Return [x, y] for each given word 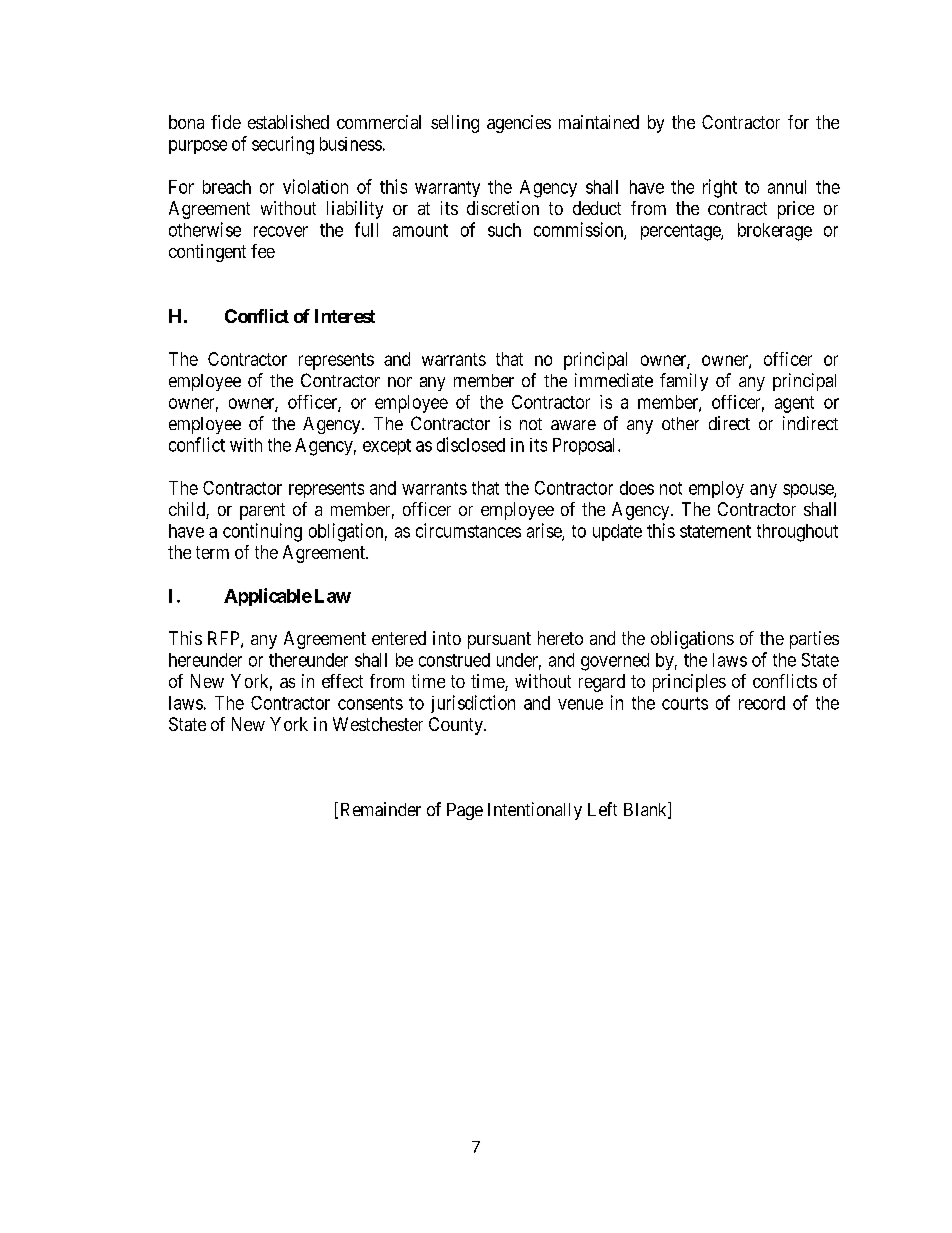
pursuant [499, 640]
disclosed [471, 444]
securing [283, 145]
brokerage [775, 232]
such [504, 230]
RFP [225, 639]
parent [262, 511]
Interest [345, 316]
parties [814, 640]
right [720, 188]
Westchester [378, 724]
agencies [519, 124]
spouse [809, 491]
